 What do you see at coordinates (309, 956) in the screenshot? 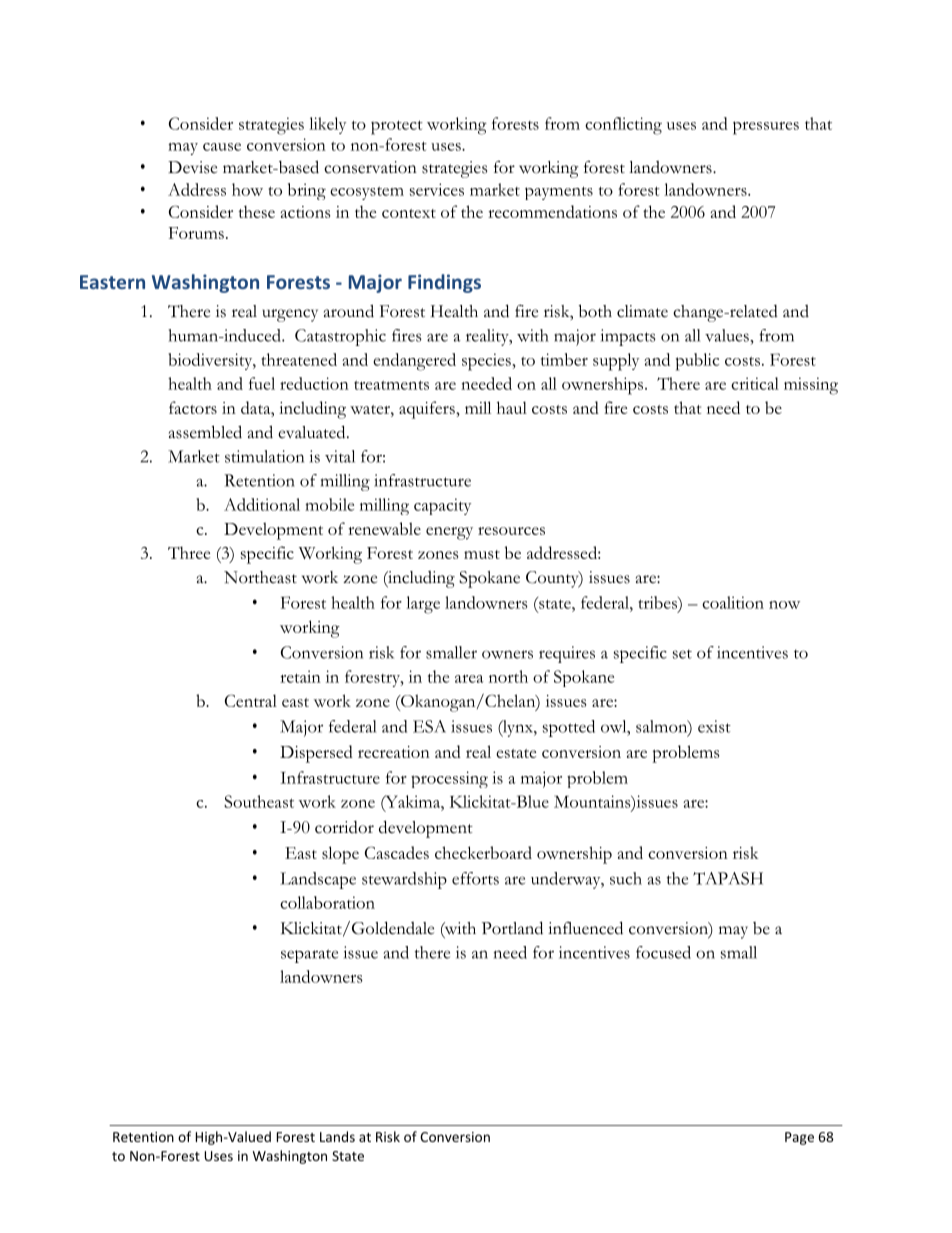
I see `separate` at bounding box center [309, 956].
